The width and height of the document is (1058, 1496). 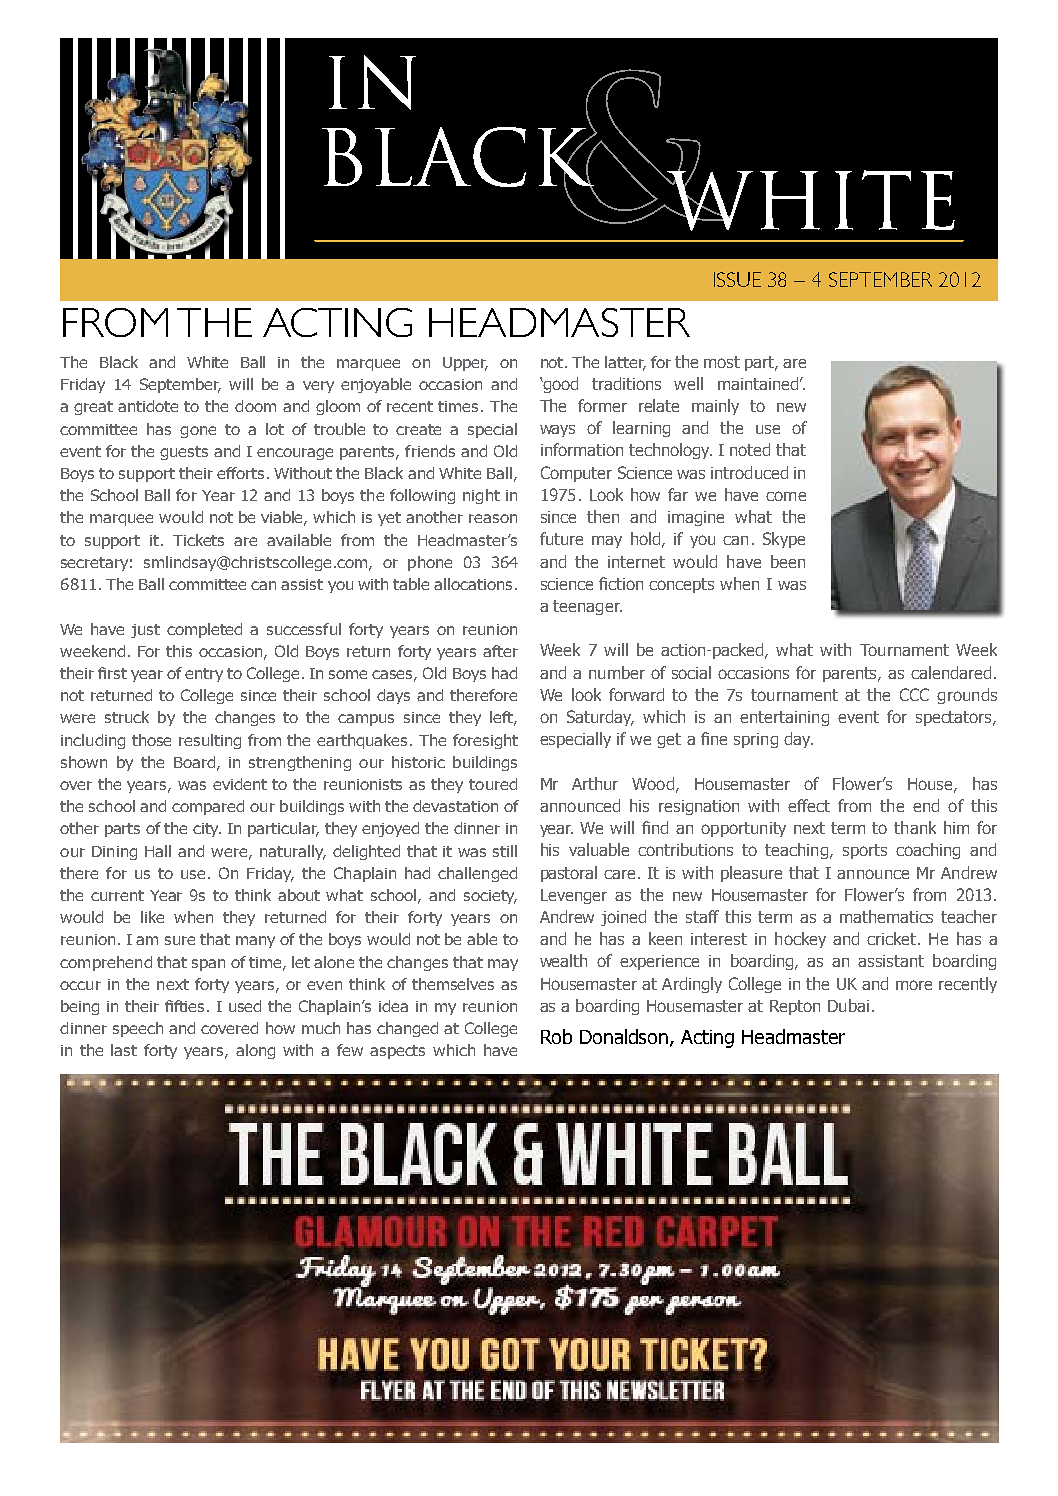 What do you see at coordinates (465, 364) in the document?
I see `Upper` at bounding box center [465, 364].
